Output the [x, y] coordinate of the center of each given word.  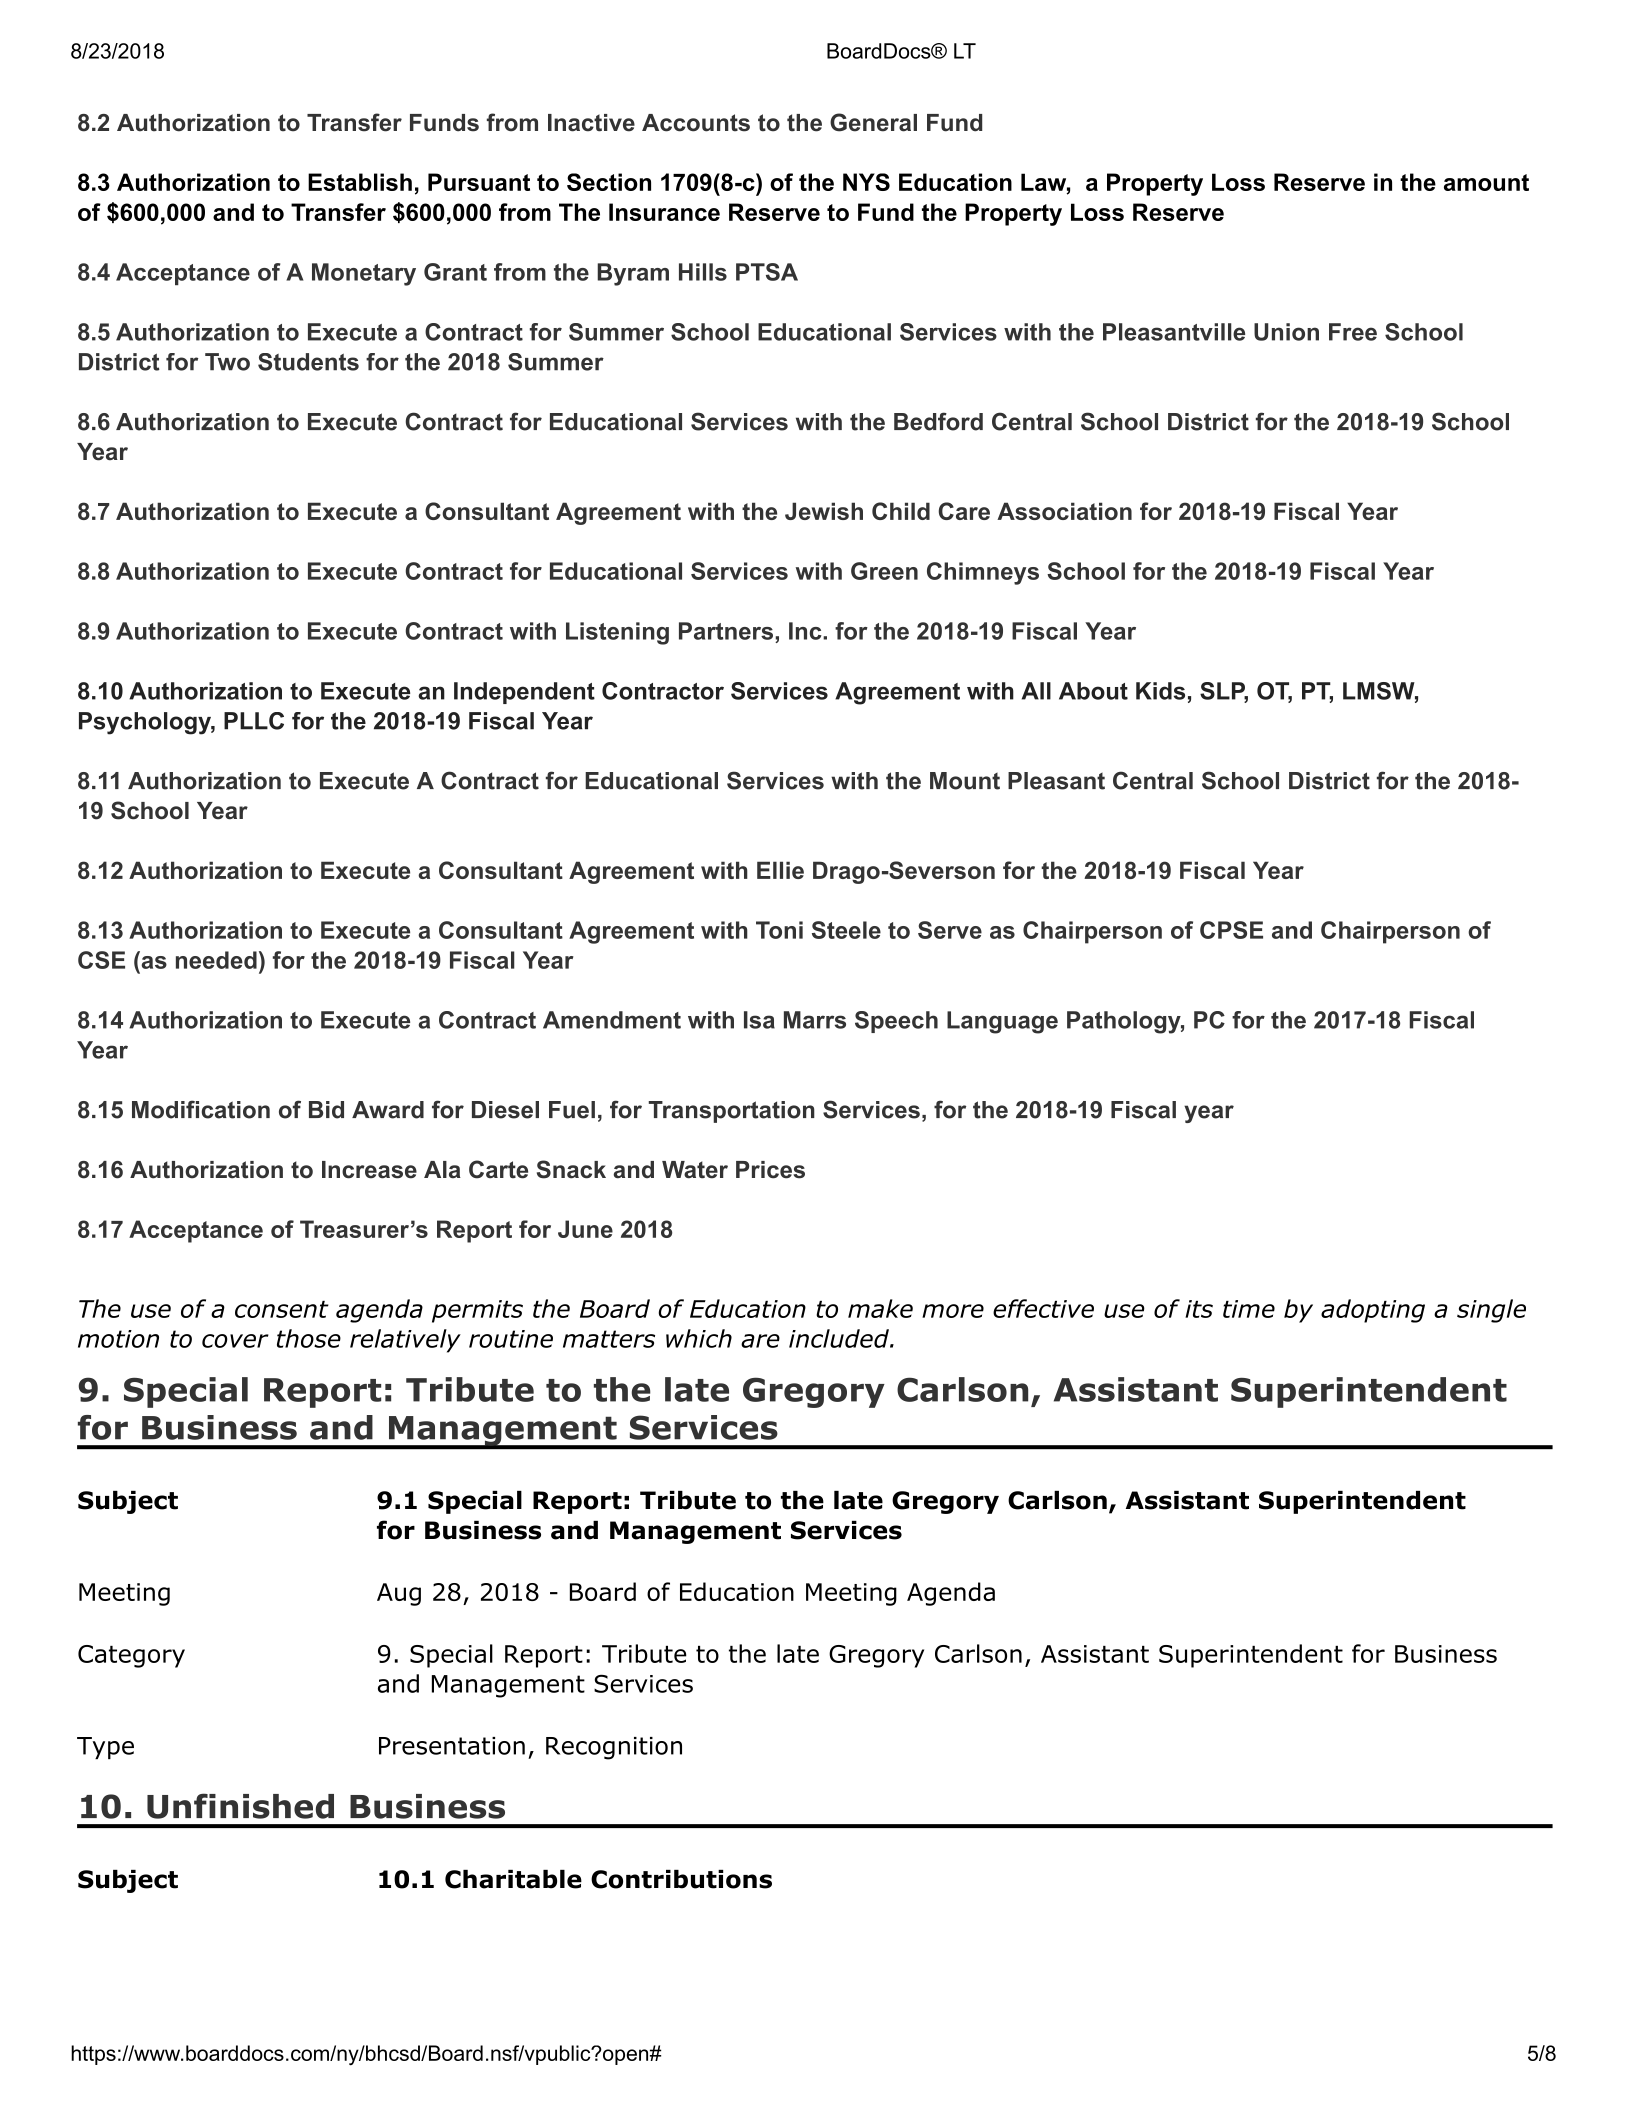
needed [216, 960]
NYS [866, 182]
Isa [759, 1020]
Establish [360, 182]
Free [1353, 332]
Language [1002, 1022]
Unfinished [240, 1806]
